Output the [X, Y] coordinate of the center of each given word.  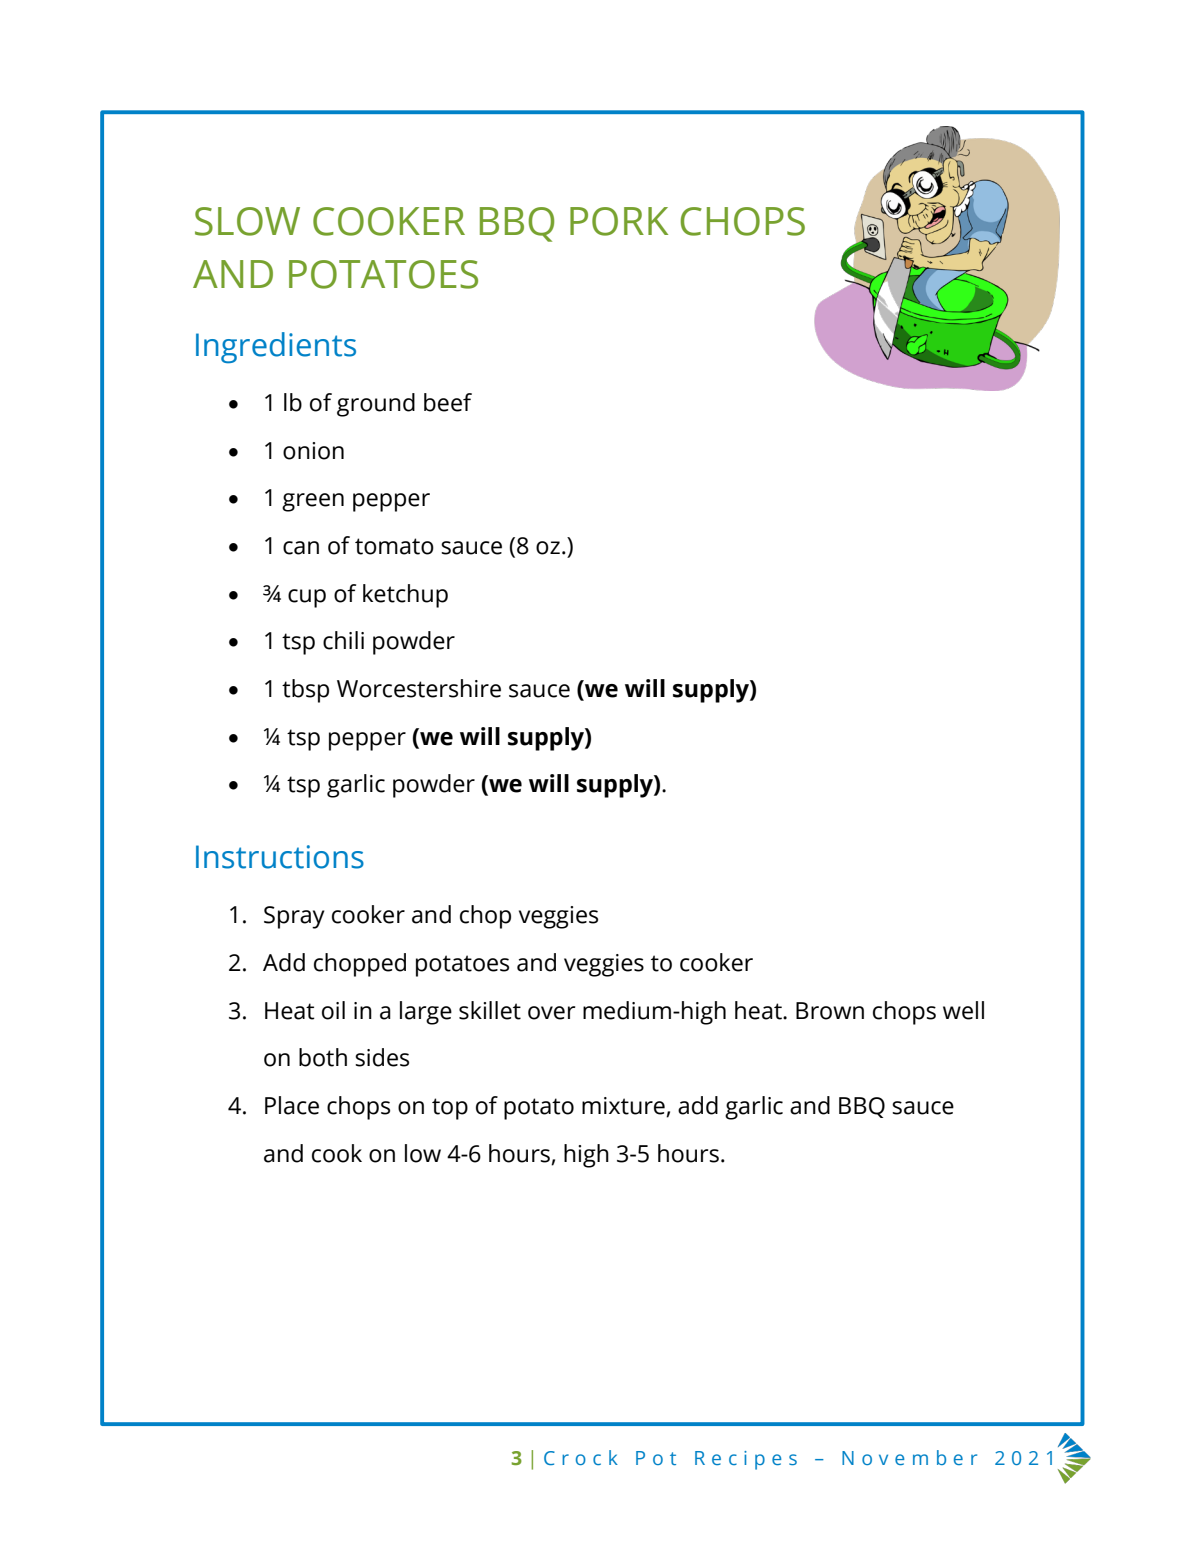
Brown [830, 1011]
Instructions [280, 857]
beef [448, 402]
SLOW [247, 221]
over [551, 1013]
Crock [581, 1457]
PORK [619, 221]
